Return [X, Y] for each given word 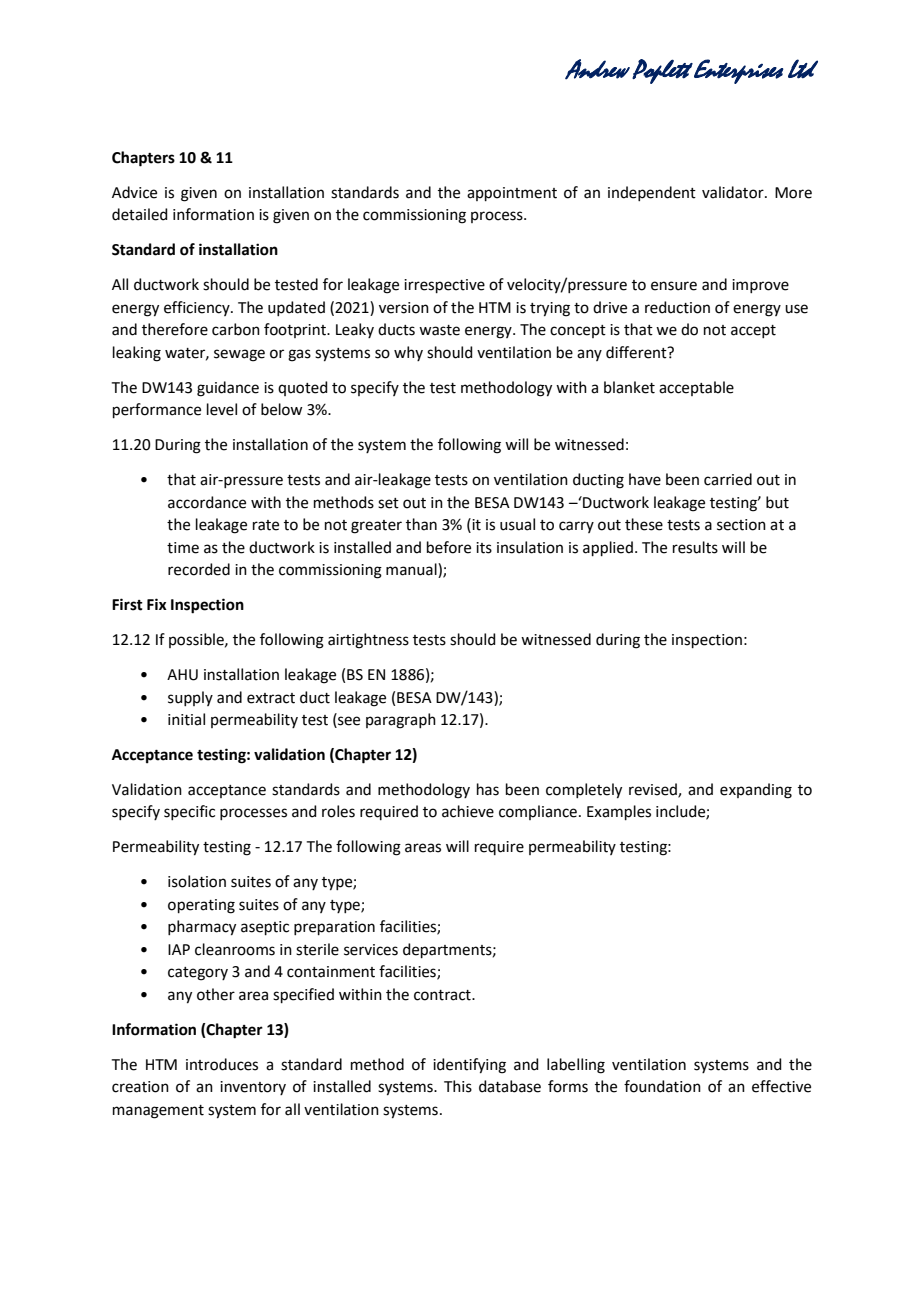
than [421, 524]
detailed [140, 214]
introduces [222, 1064]
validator [734, 192]
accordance [207, 502]
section [741, 525]
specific [189, 812]
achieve [468, 811]
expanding [756, 791]
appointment [512, 194]
